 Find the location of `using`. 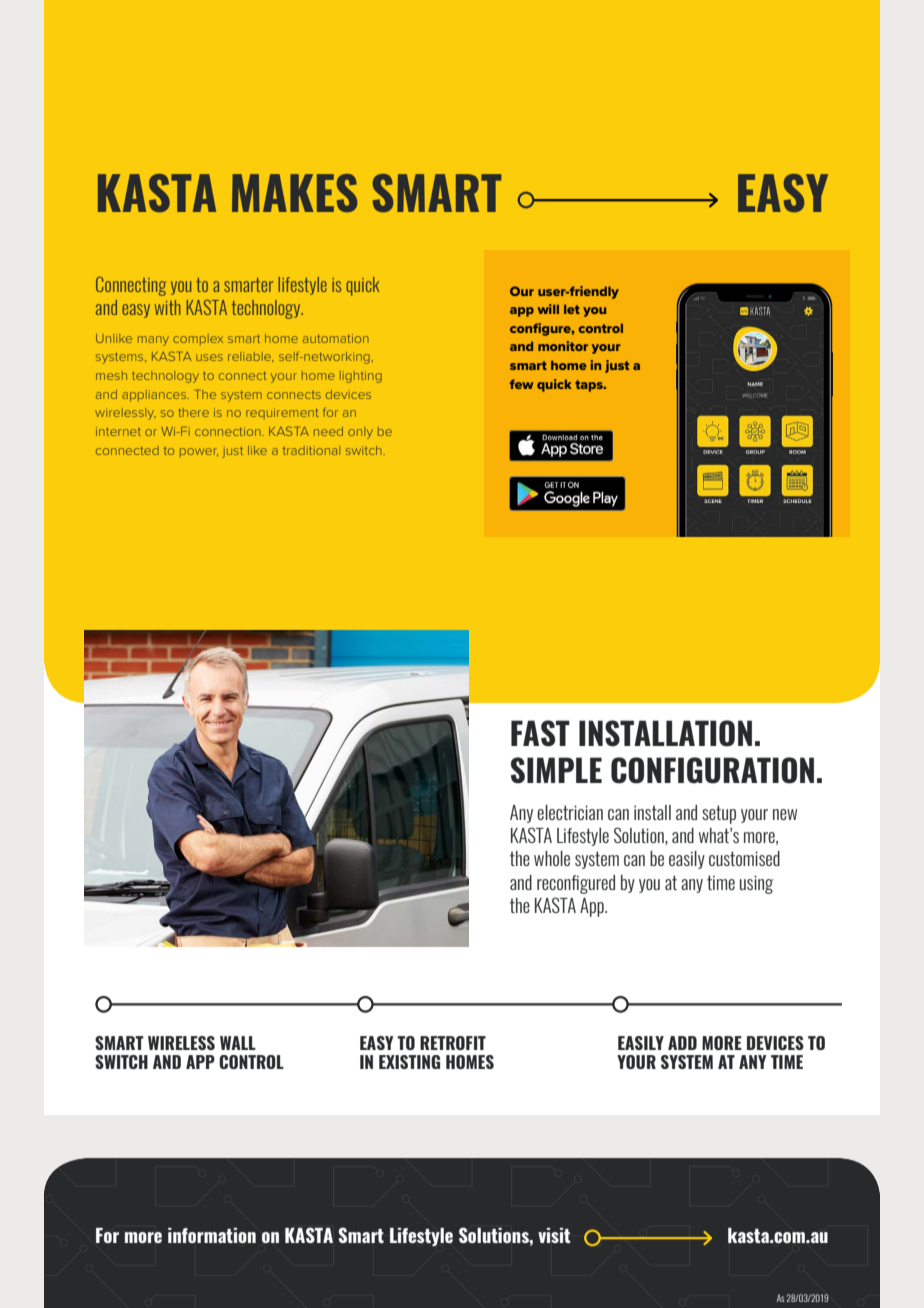

using is located at coordinates (756, 884).
